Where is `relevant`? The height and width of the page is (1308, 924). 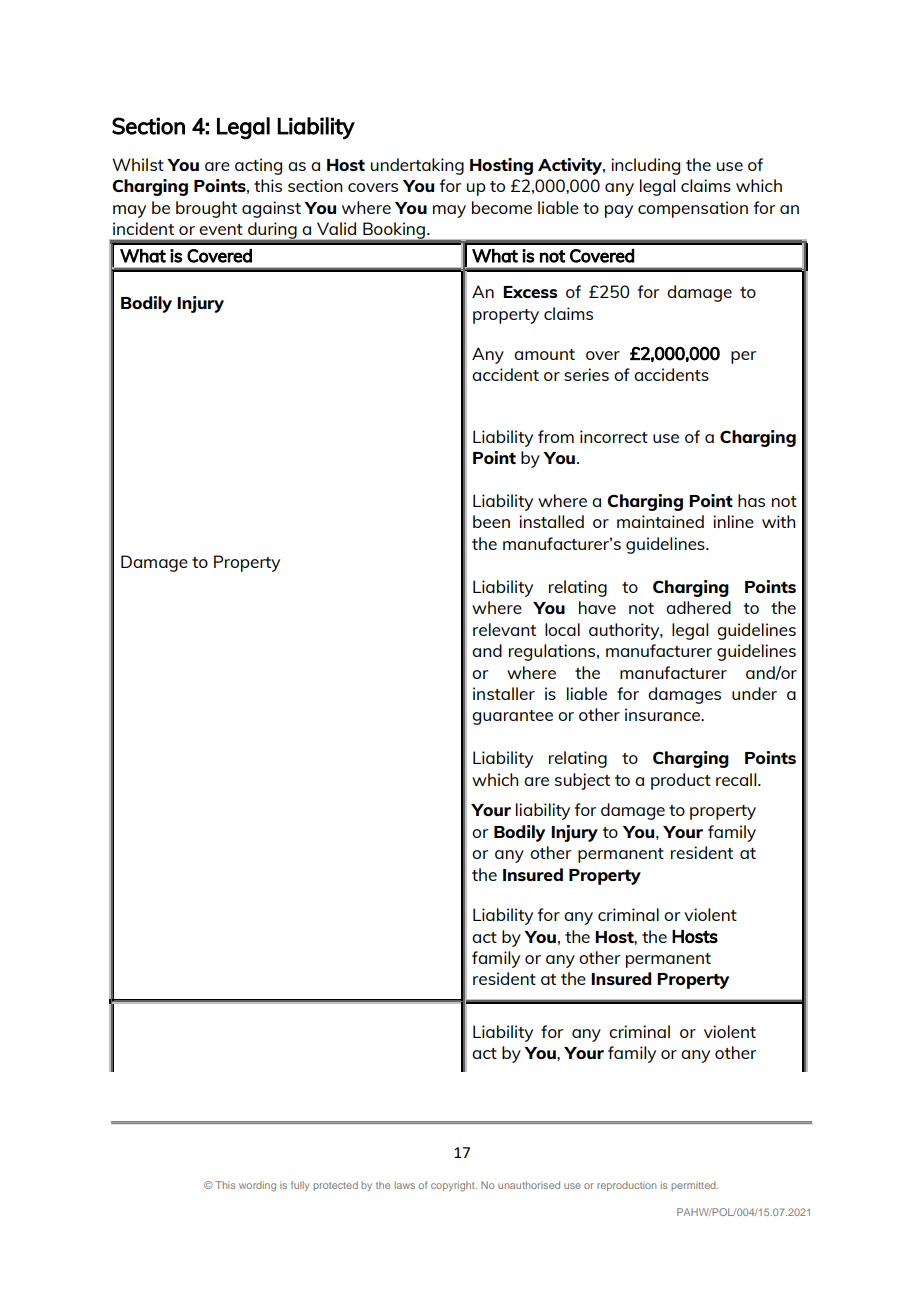 relevant is located at coordinates (504, 629).
